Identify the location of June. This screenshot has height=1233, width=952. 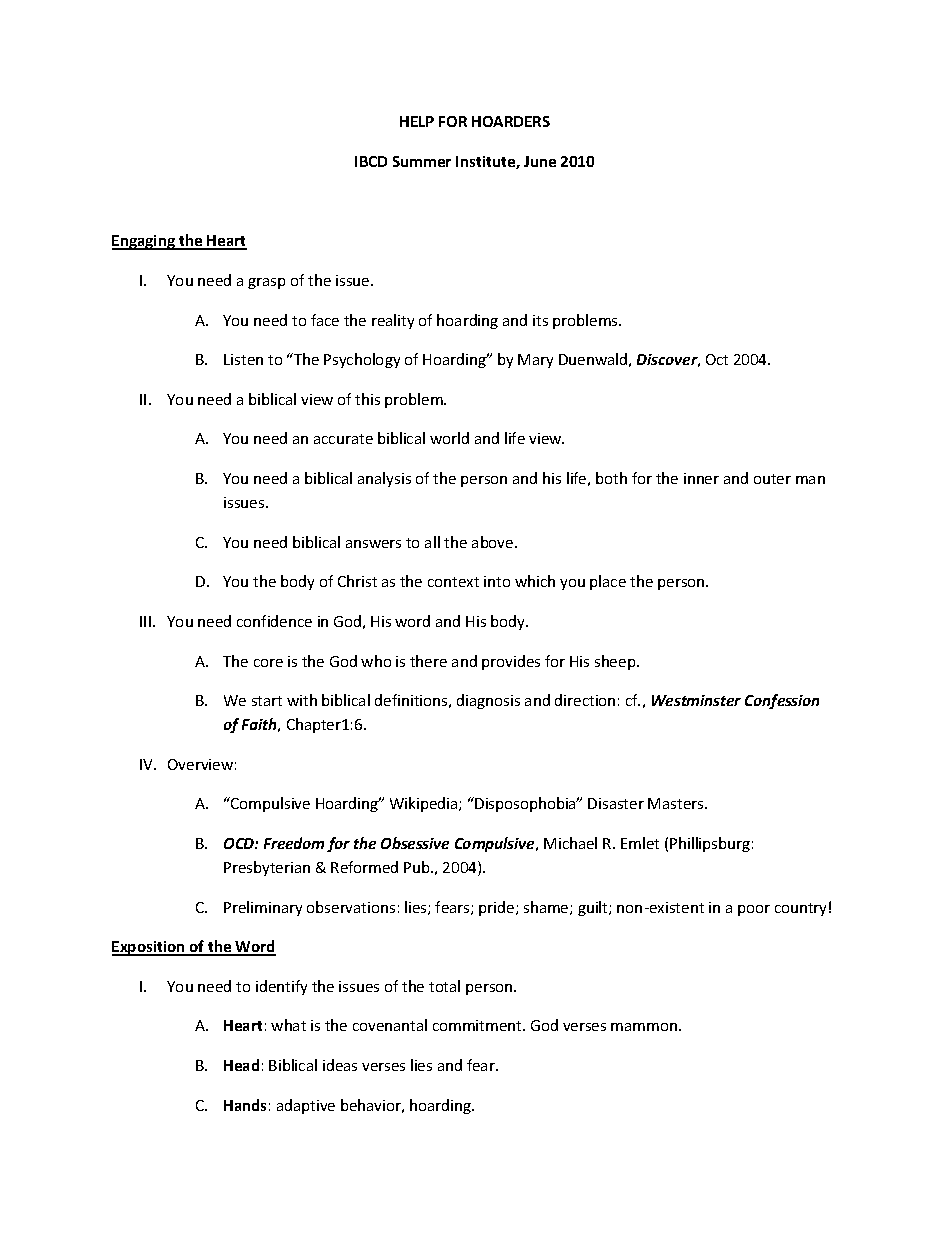
(540, 161).
